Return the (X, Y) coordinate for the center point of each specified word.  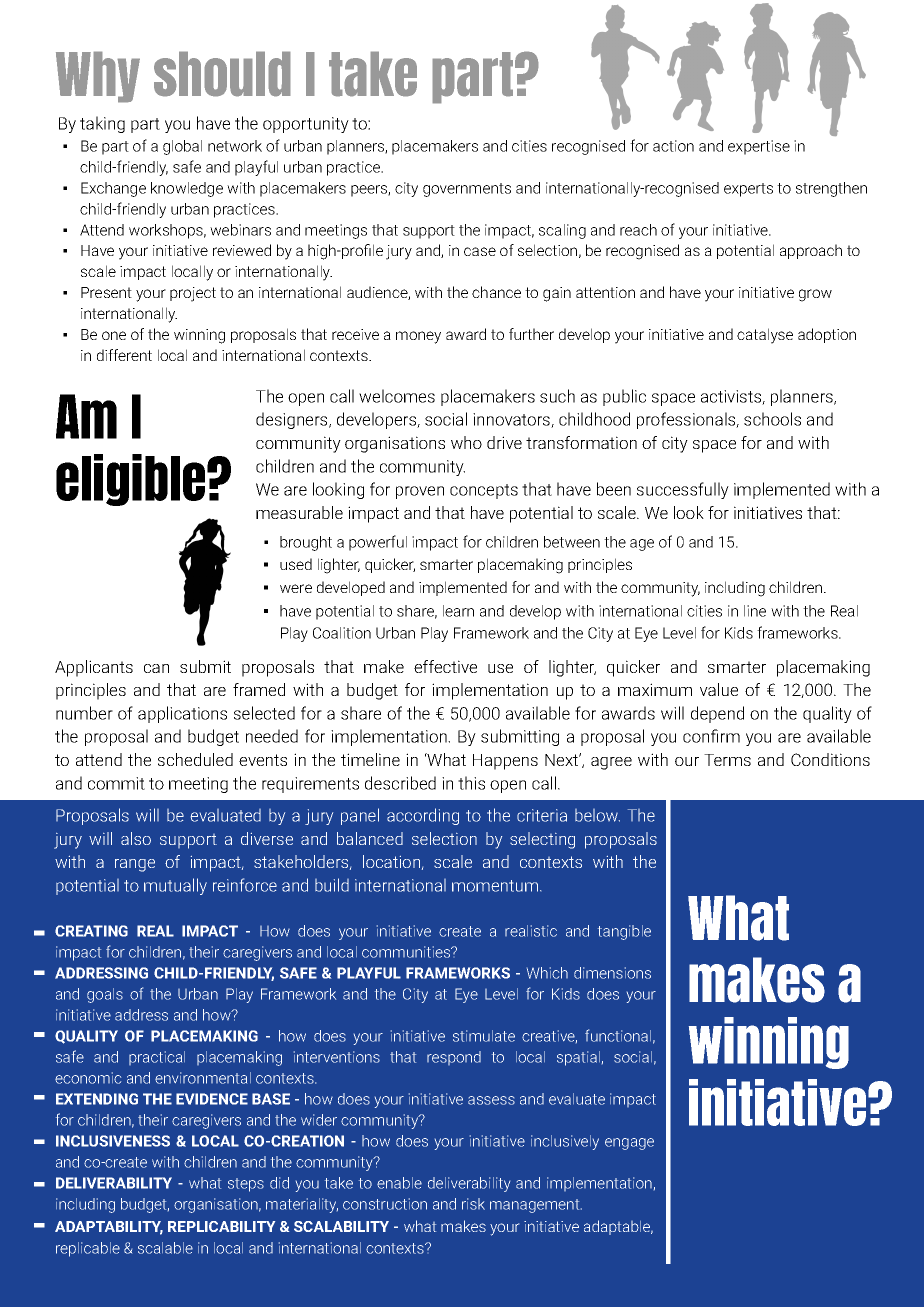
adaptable (618, 1227)
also (136, 838)
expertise (759, 147)
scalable (165, 1248)
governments (467, 190)
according (423, 816)
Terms (727, 760)
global (182, 147)
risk (473, 1204)
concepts (484, 491)
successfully (683, 490)
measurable (299, 512)
